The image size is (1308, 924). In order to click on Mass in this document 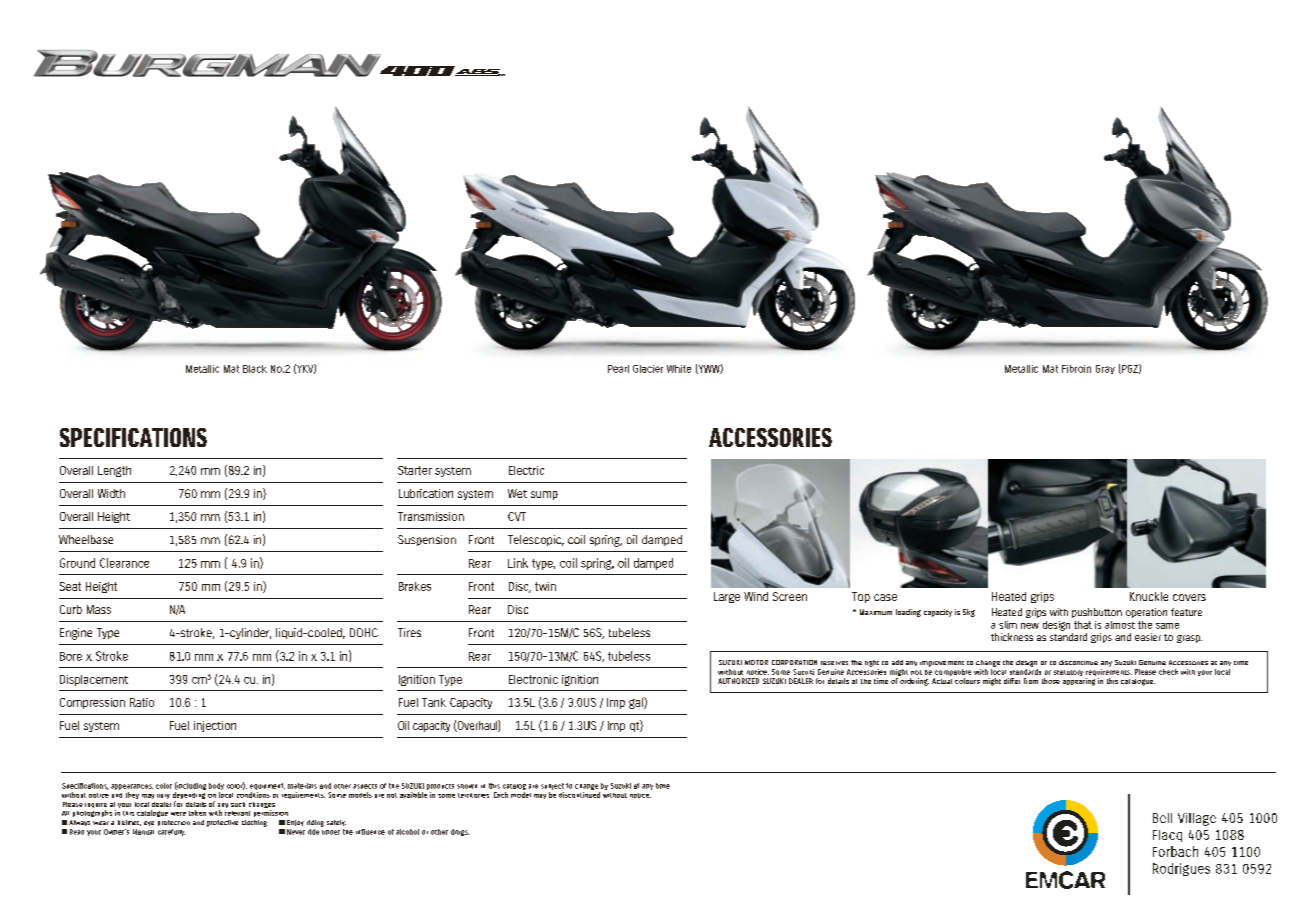, I will do `click(99, 609)`.
